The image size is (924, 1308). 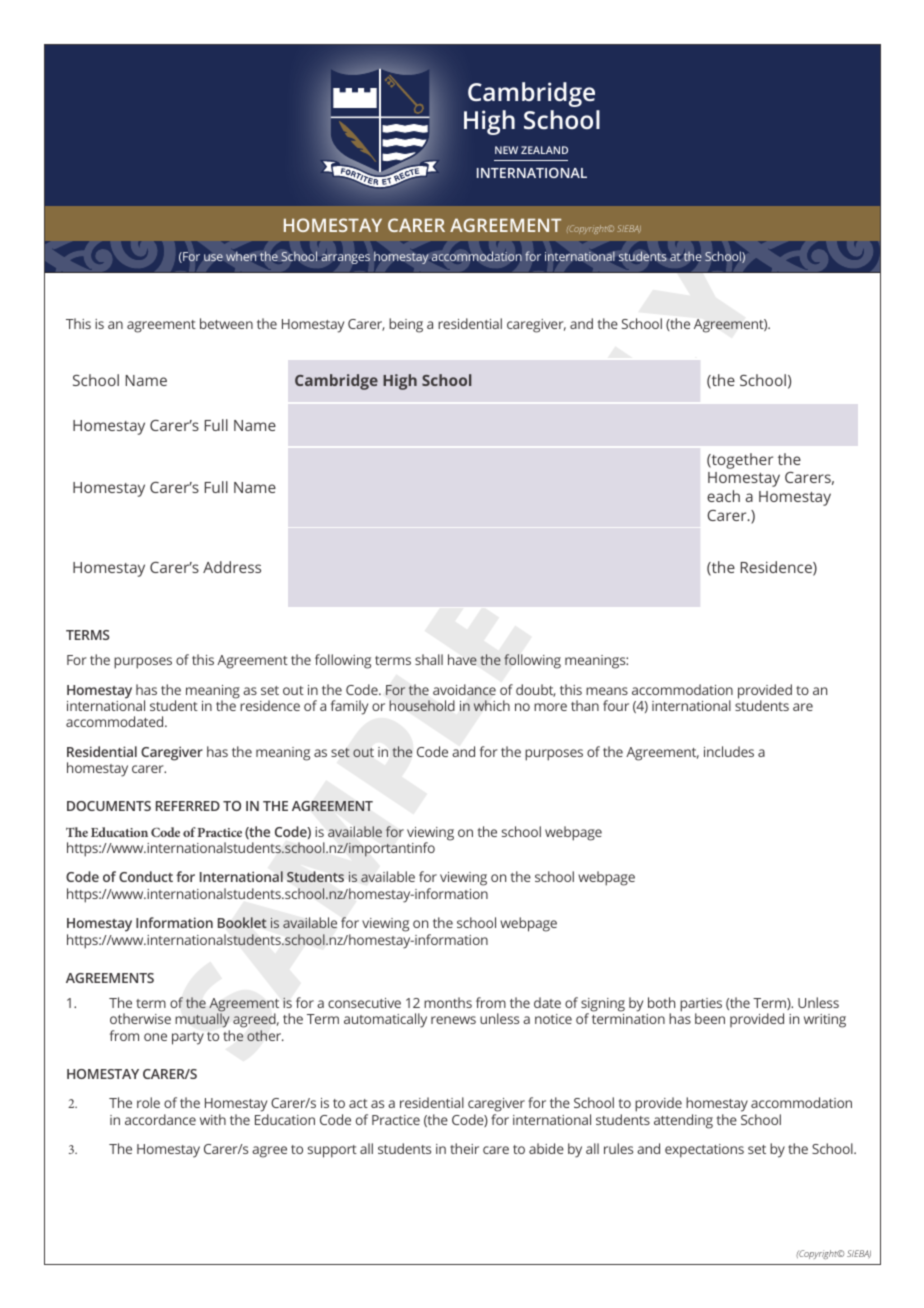 I want to click on parties, so click(x=701, y=1006).
